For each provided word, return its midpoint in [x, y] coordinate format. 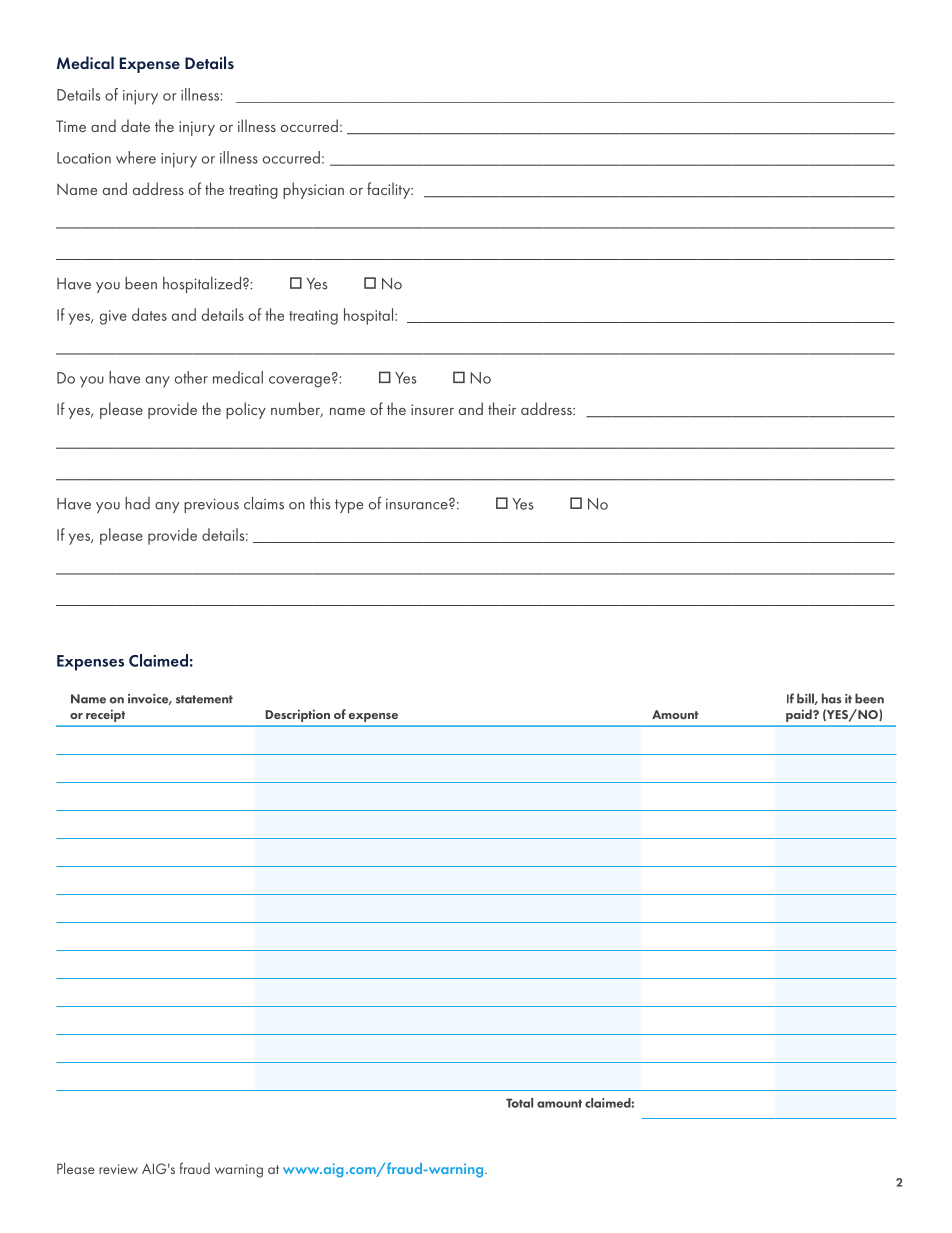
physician [313, 190]
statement [204, 699]
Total [519, 1103]
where [136, 157]
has [832, 698]
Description [298, 716]
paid [800, 715]
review [118, 1169]
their [502, 408]
